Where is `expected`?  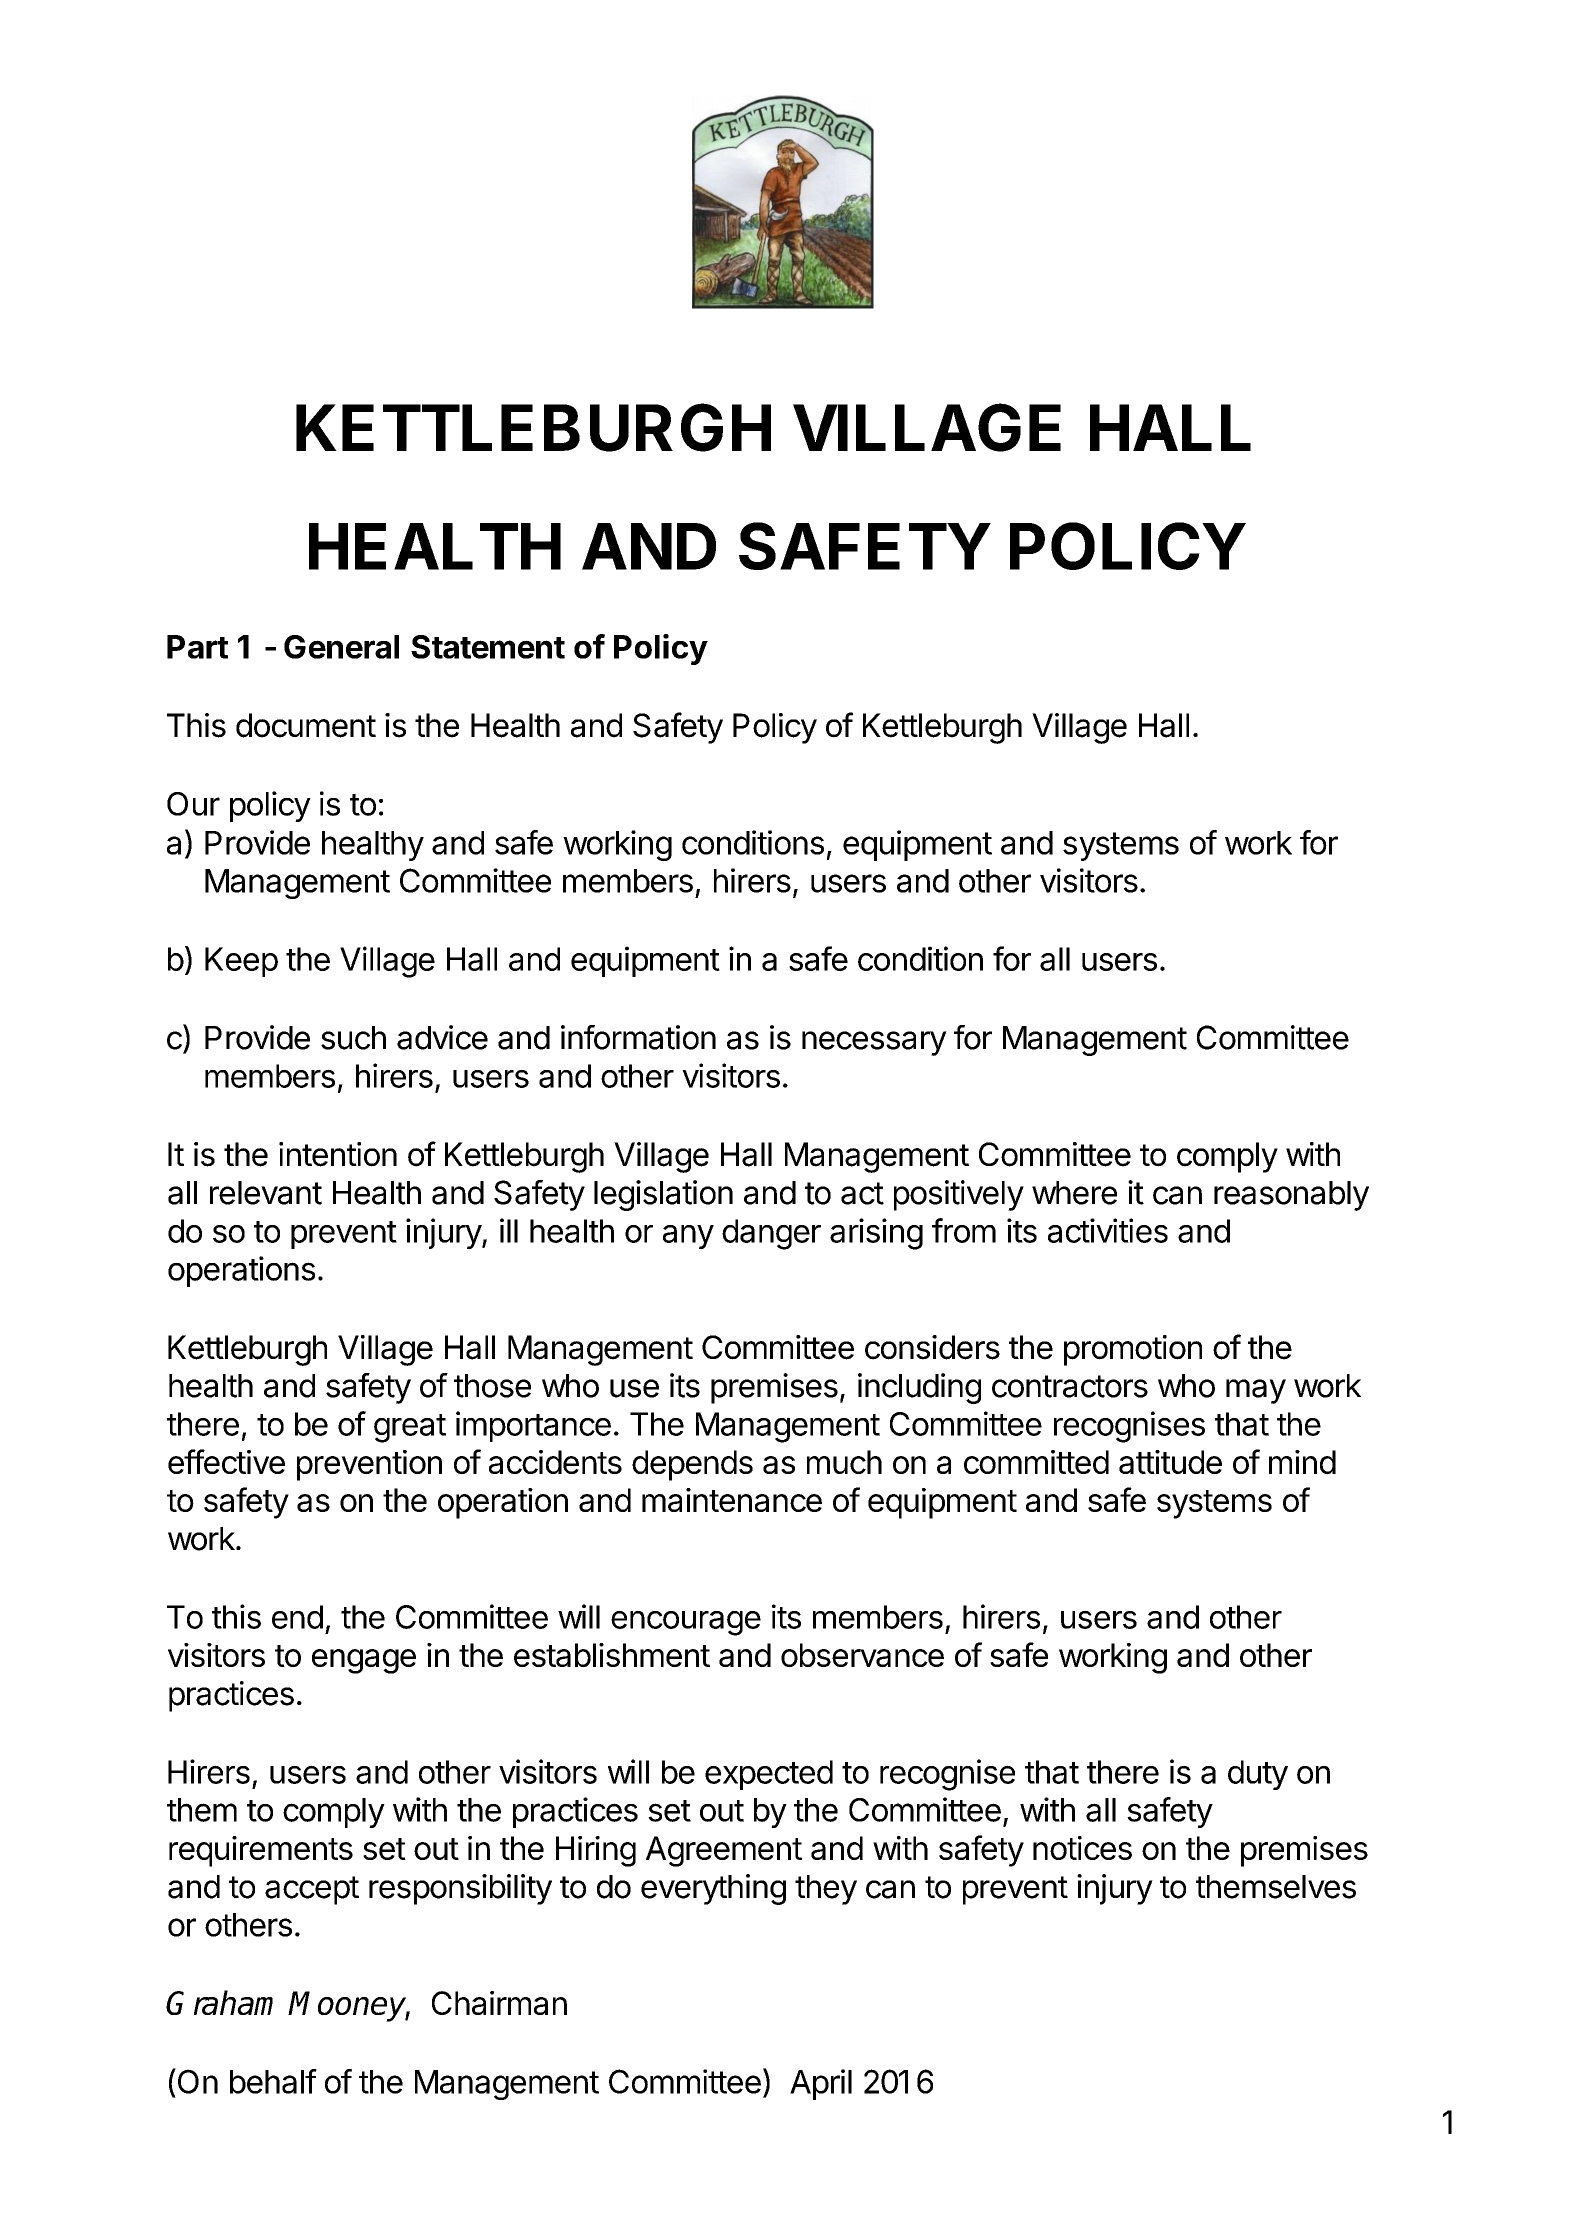
expected is located at coordinates (769, 1775).
